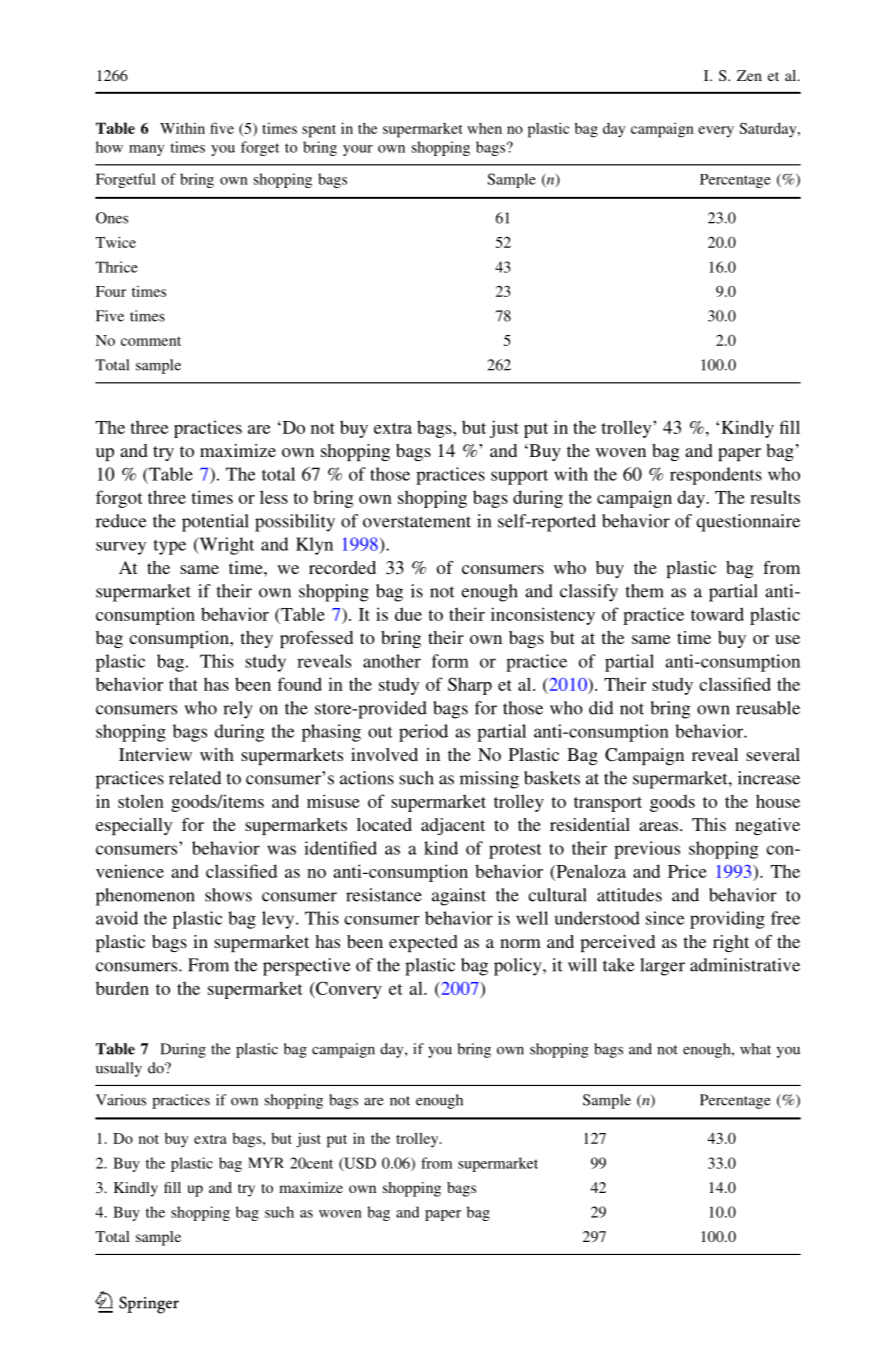  What do you see at coordinates (215, 523) in the screenshot?
I see `potential` at bounding box center [215, 523].
